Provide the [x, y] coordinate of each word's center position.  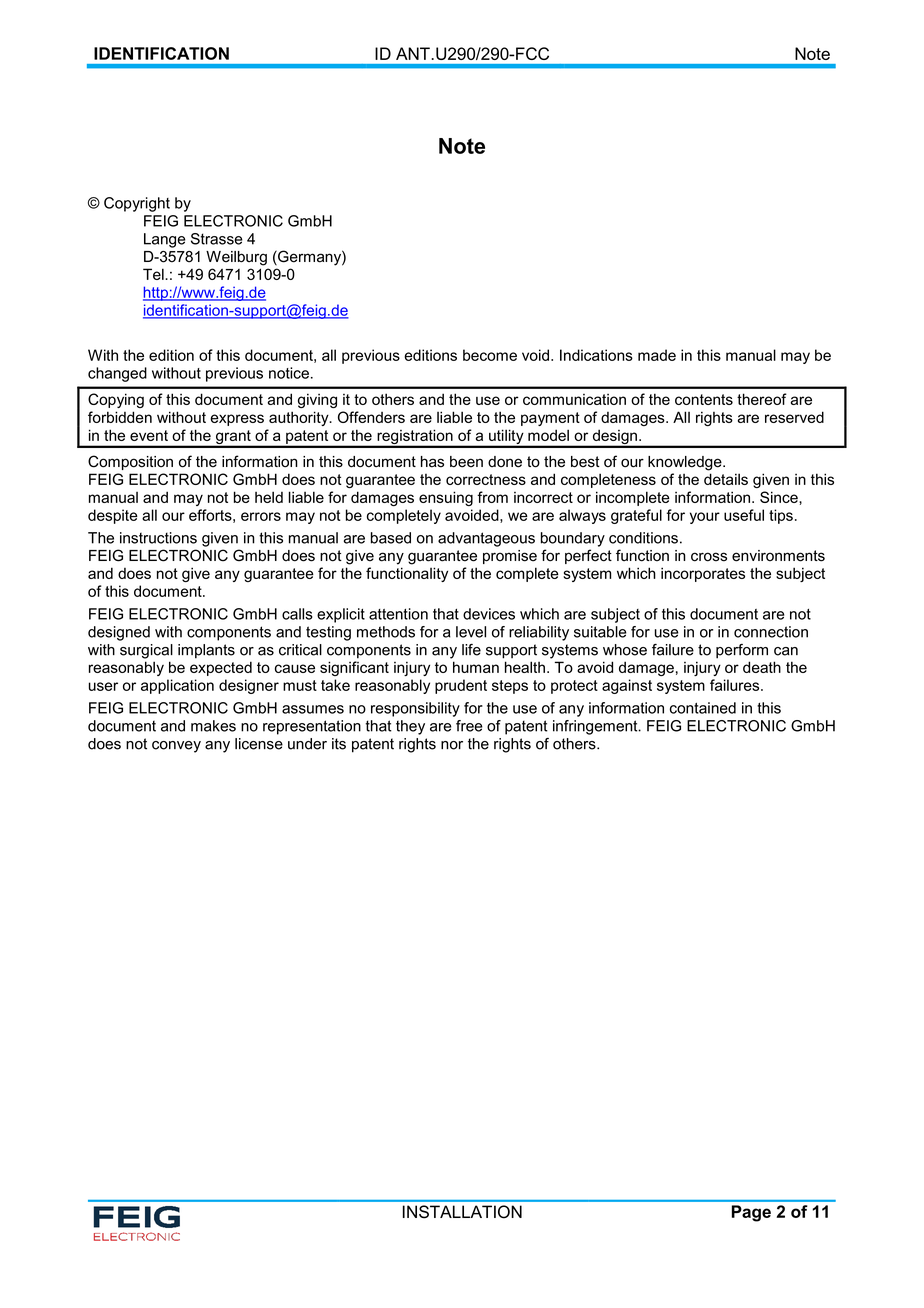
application [177, 686]
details [726, 479]
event [149, 435]
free [469, 726]
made [657, 355]
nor [452, 745]
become [490, 355]
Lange [165, 240]
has [432, 462]
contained [703, 708]
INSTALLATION [462, 1212]
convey [176, 747]
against [627, 686]
